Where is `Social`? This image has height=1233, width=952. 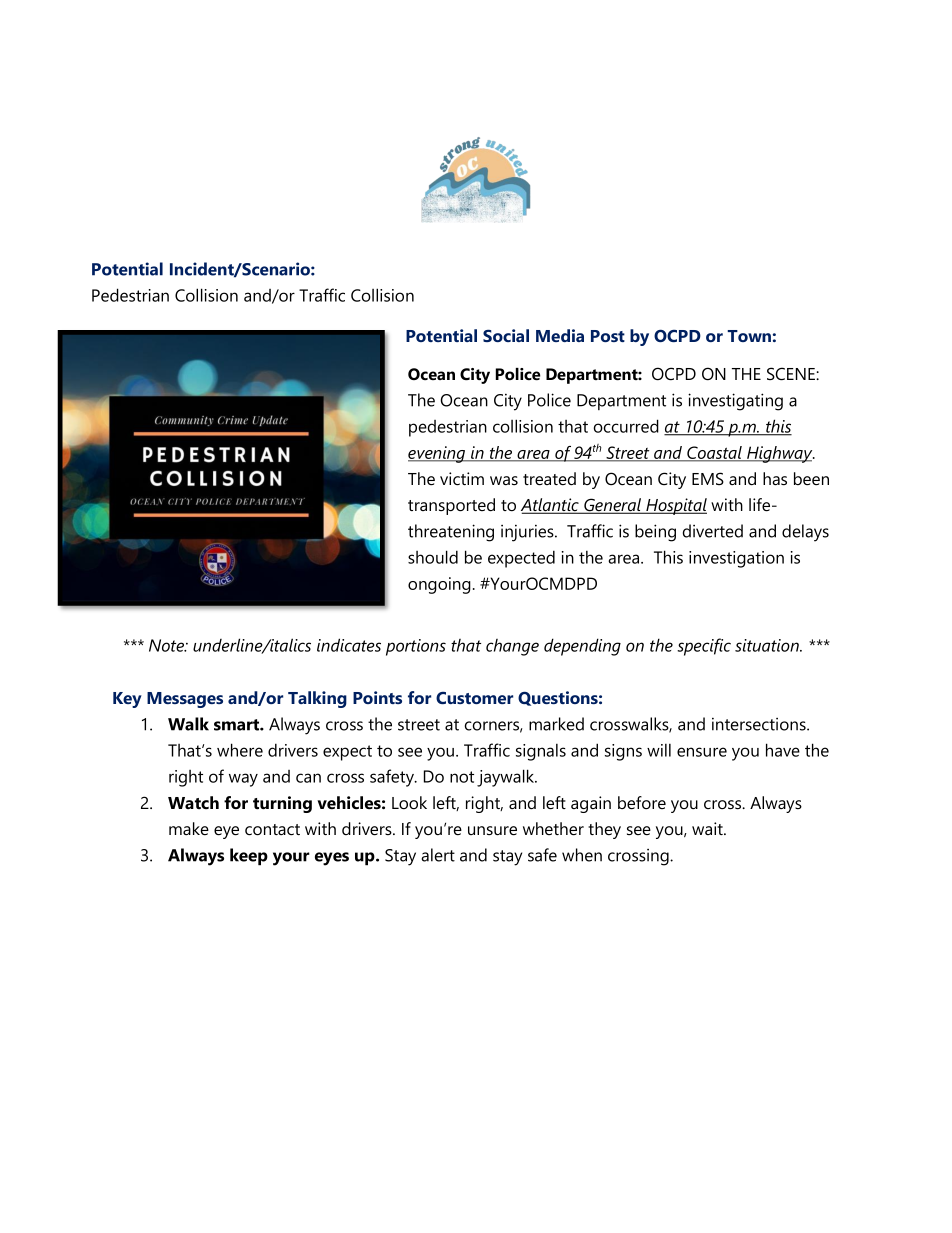 Social is located at coordinates (506, 335).
